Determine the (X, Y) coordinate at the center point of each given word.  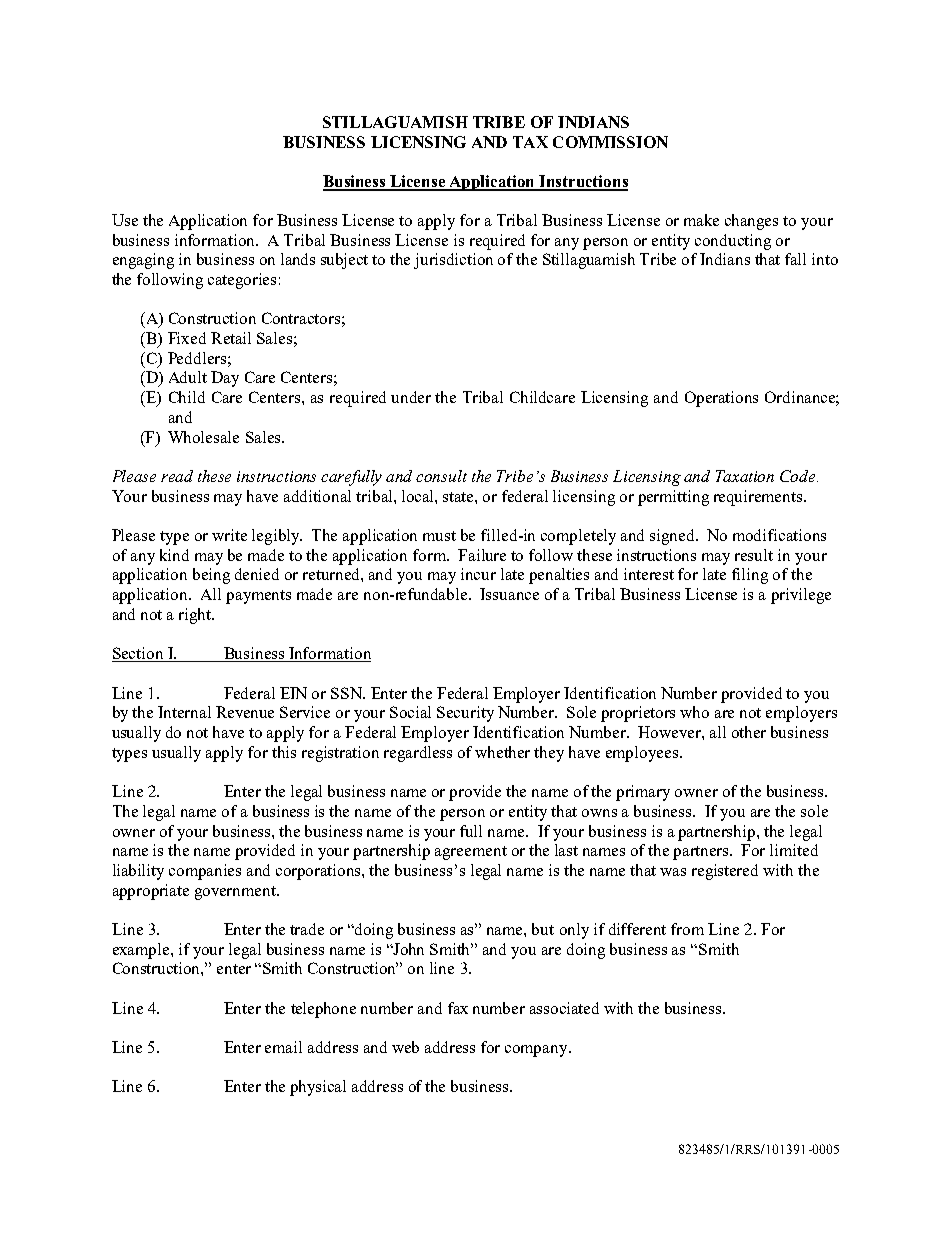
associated (564, 1008)
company (537, 1051)
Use (125, 220)
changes (751, 222)
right (196, 616)
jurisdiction (453, 261)
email (283, 1047)
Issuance (509, 594)
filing (750, 576)
